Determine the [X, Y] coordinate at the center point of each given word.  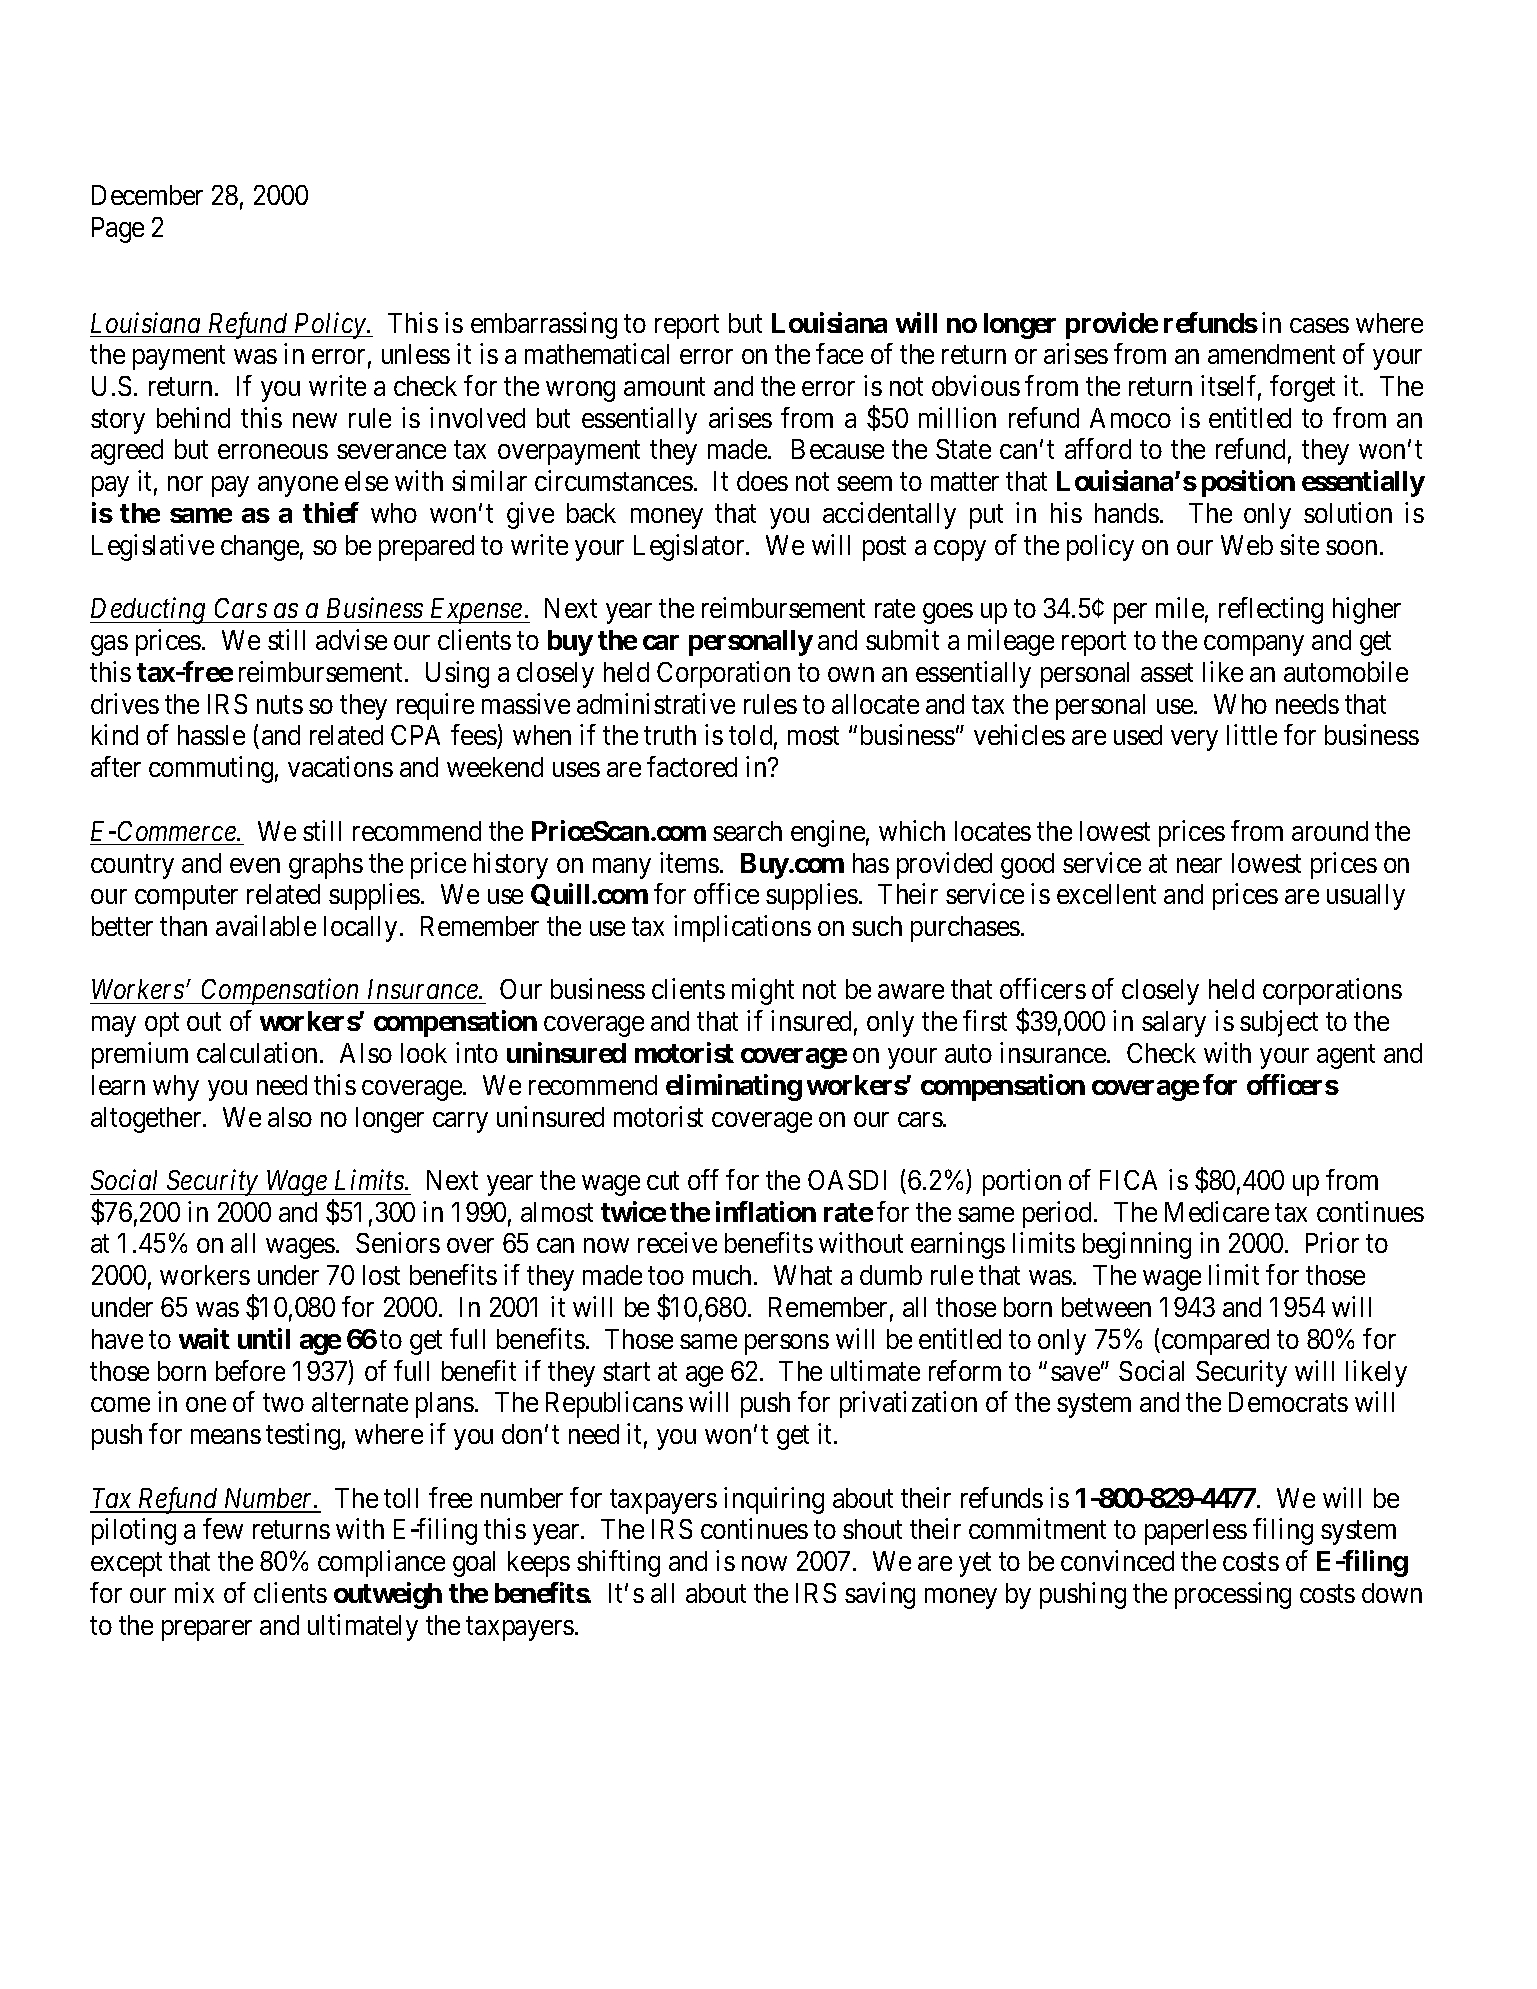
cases [1319, 325]
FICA [1128, 1180]
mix [194, 1592]
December [147, 195]
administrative [656, 703]
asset [1167, 673]
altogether [147, 1120]
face [839, 353]
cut [663, 1181]
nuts [280, 705]
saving [880, 1595]
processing [1233, 1595]
